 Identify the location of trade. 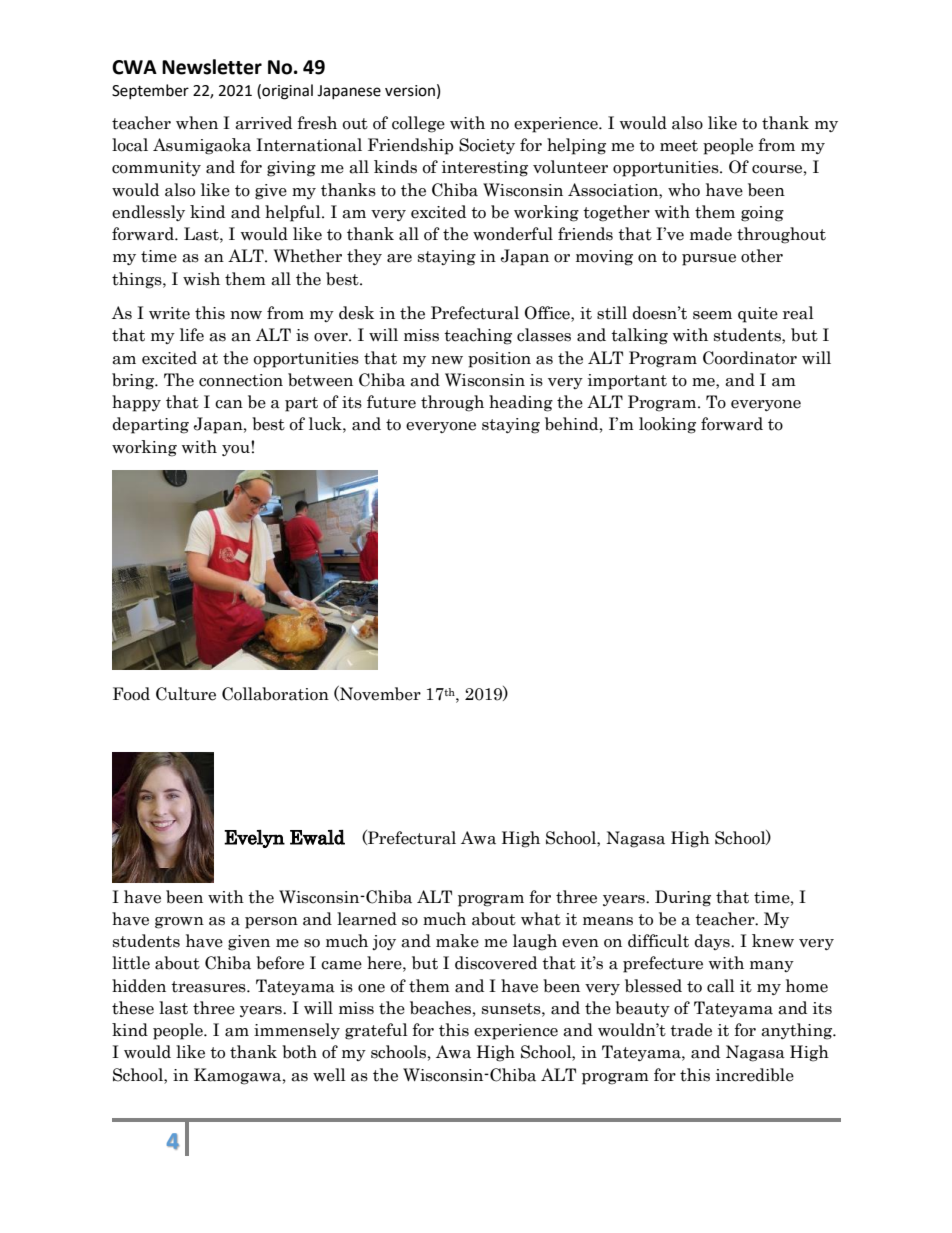
(691, 1030).
